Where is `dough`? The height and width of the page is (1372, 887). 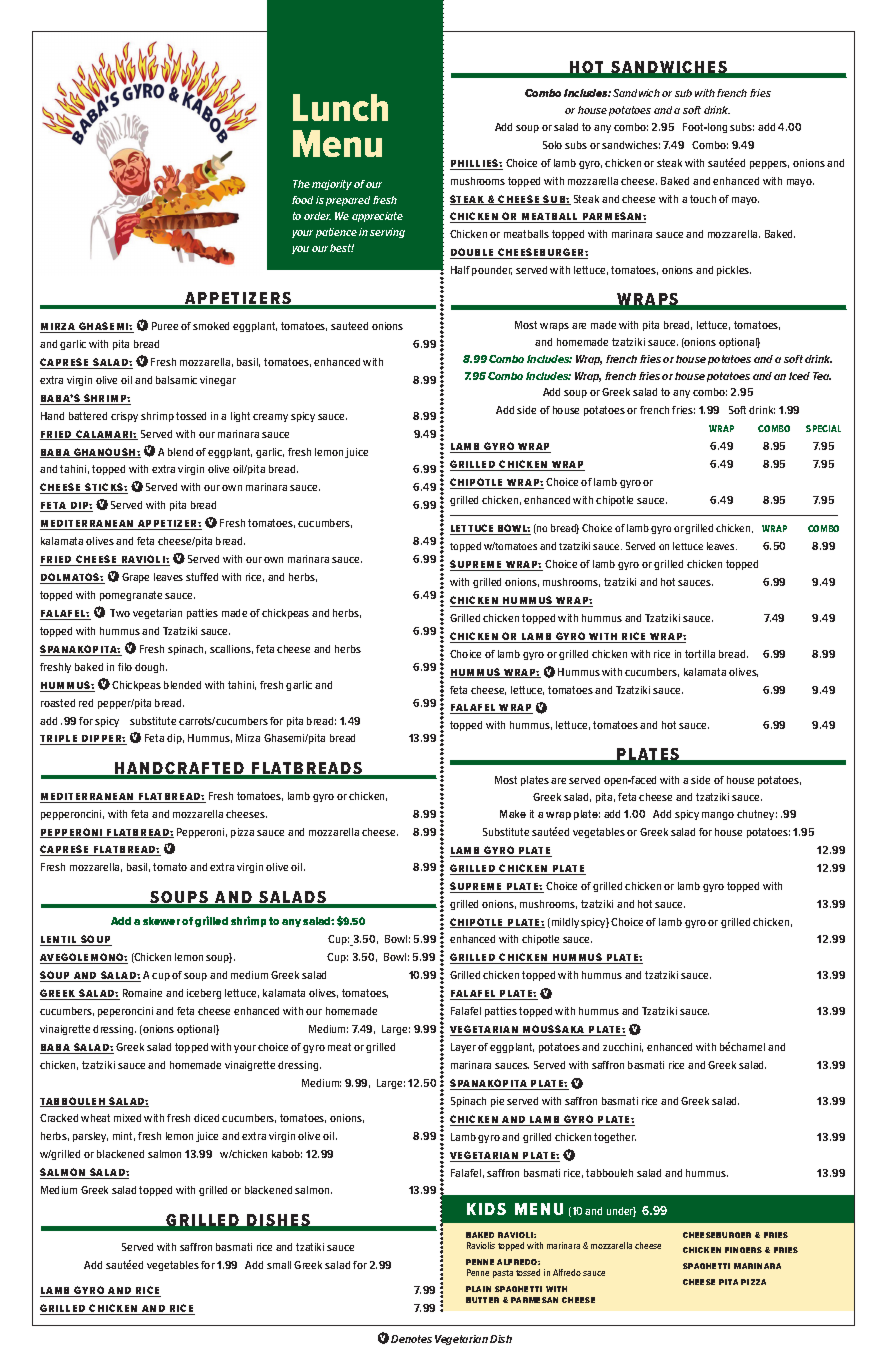 dough is located at coordinates (151, 668).
